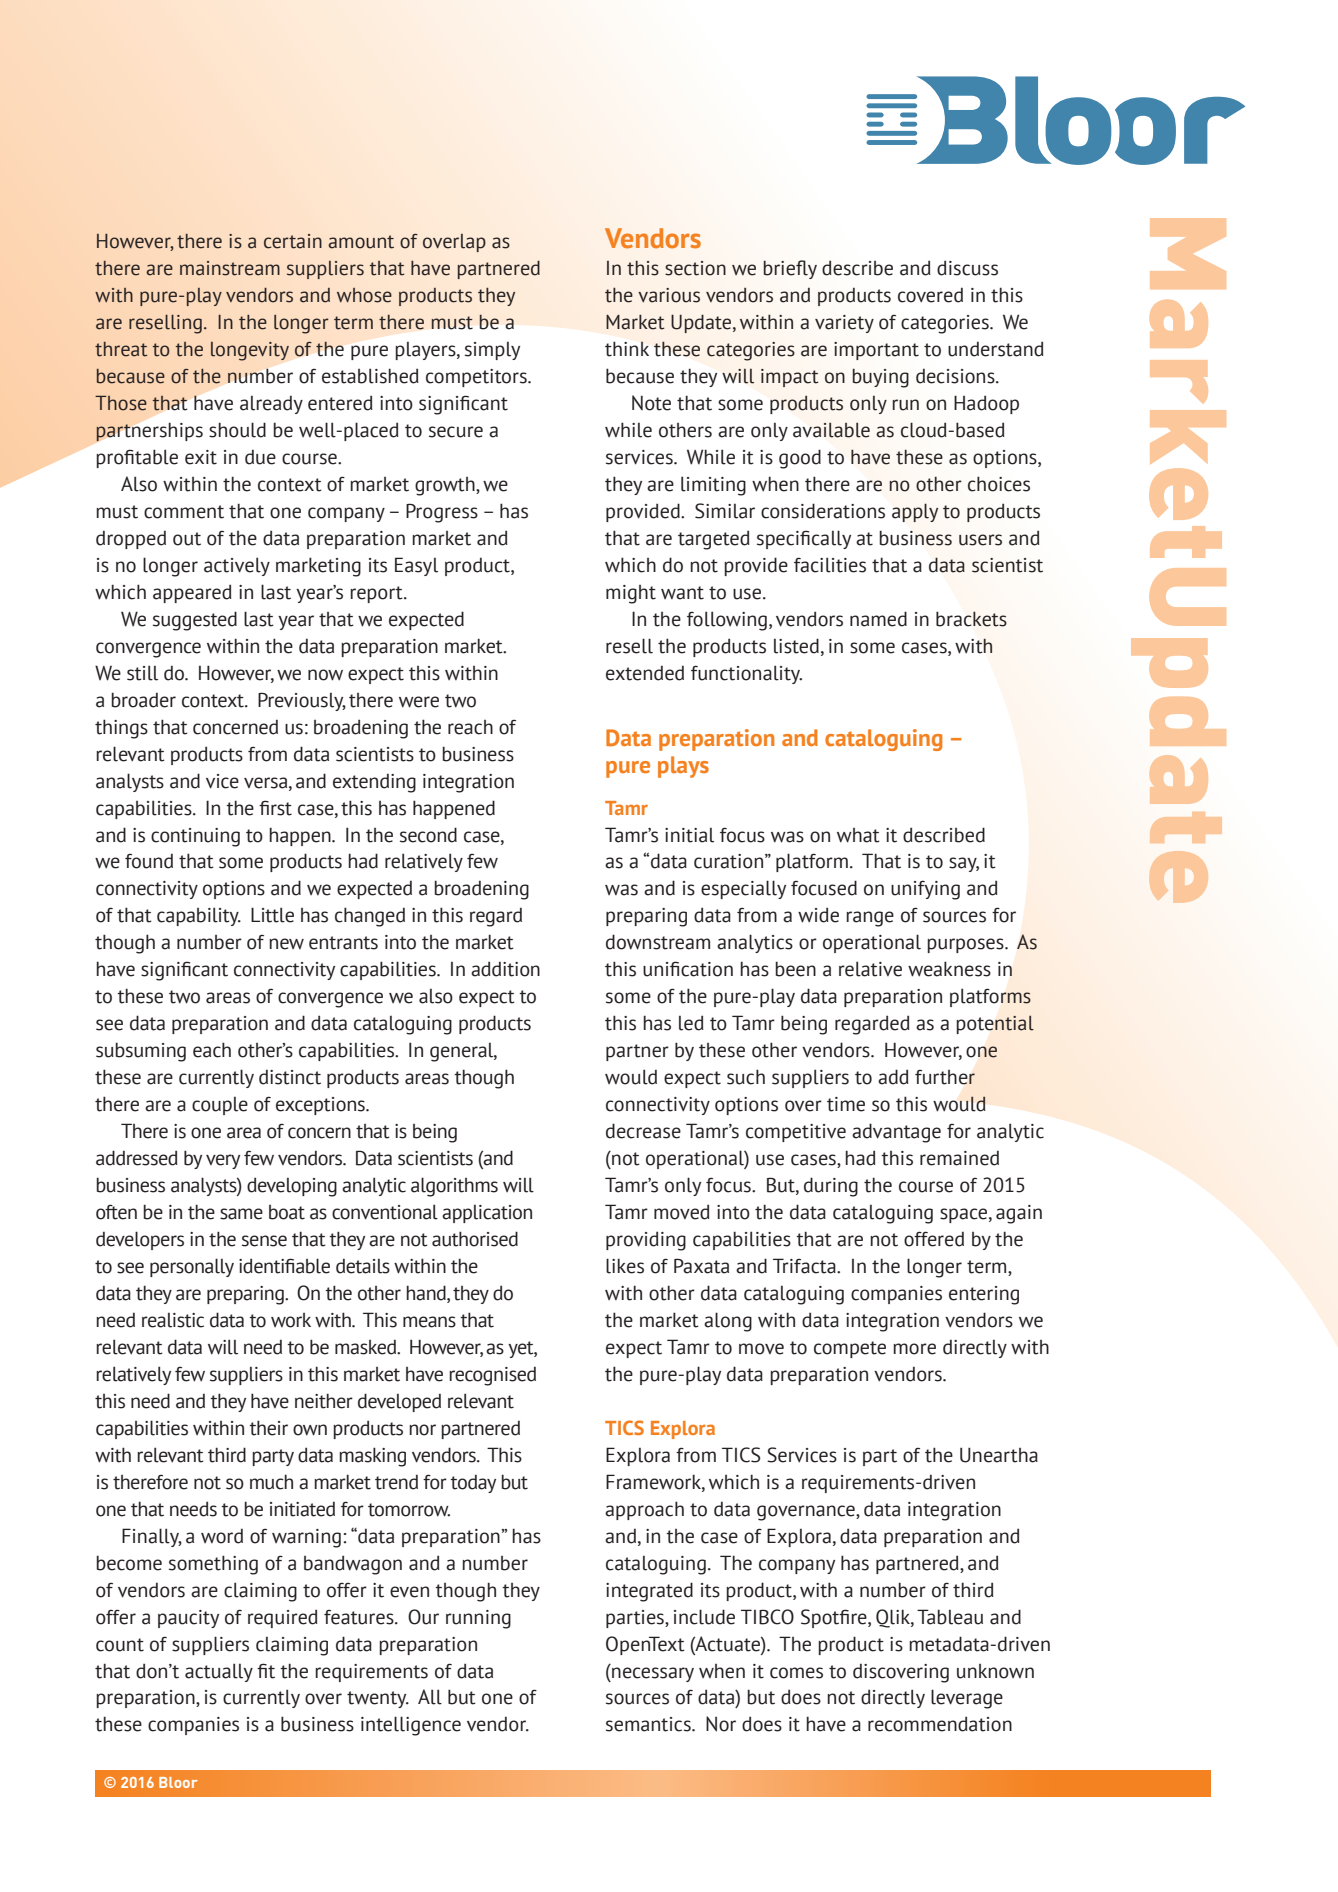  I want to click on discuss, so click(967, 268).
